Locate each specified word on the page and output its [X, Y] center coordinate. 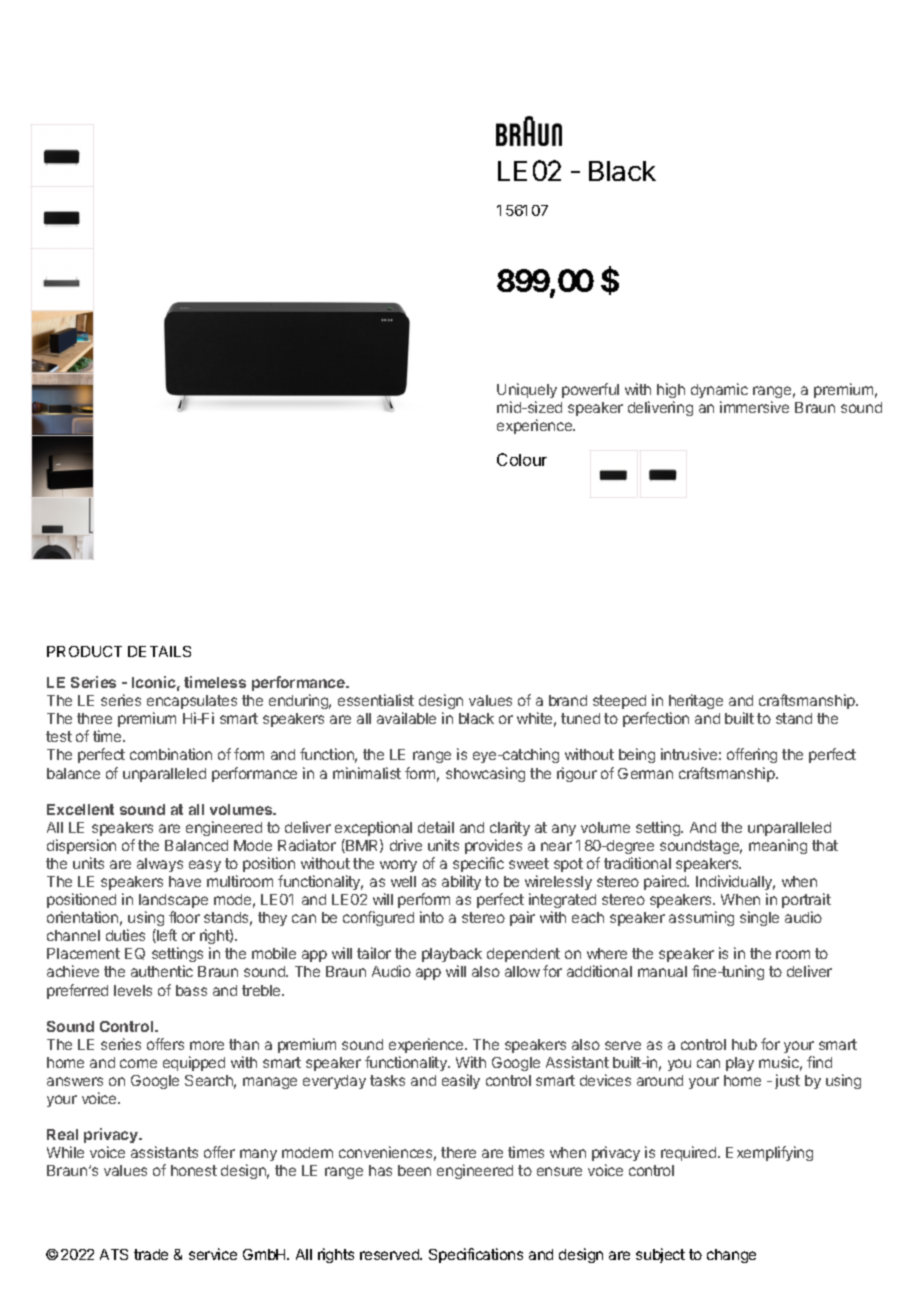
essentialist [376, 700]
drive [406, 845]
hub [744, 1044]
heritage [696, 703]
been [414, 1170]
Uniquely [527, 390]
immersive [754, 407]
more [207, 1045]
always [160, 865]
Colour [522, 459]
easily [461, 1081]
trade [151, 1254]
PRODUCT [84, 651]
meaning [778, 846]
